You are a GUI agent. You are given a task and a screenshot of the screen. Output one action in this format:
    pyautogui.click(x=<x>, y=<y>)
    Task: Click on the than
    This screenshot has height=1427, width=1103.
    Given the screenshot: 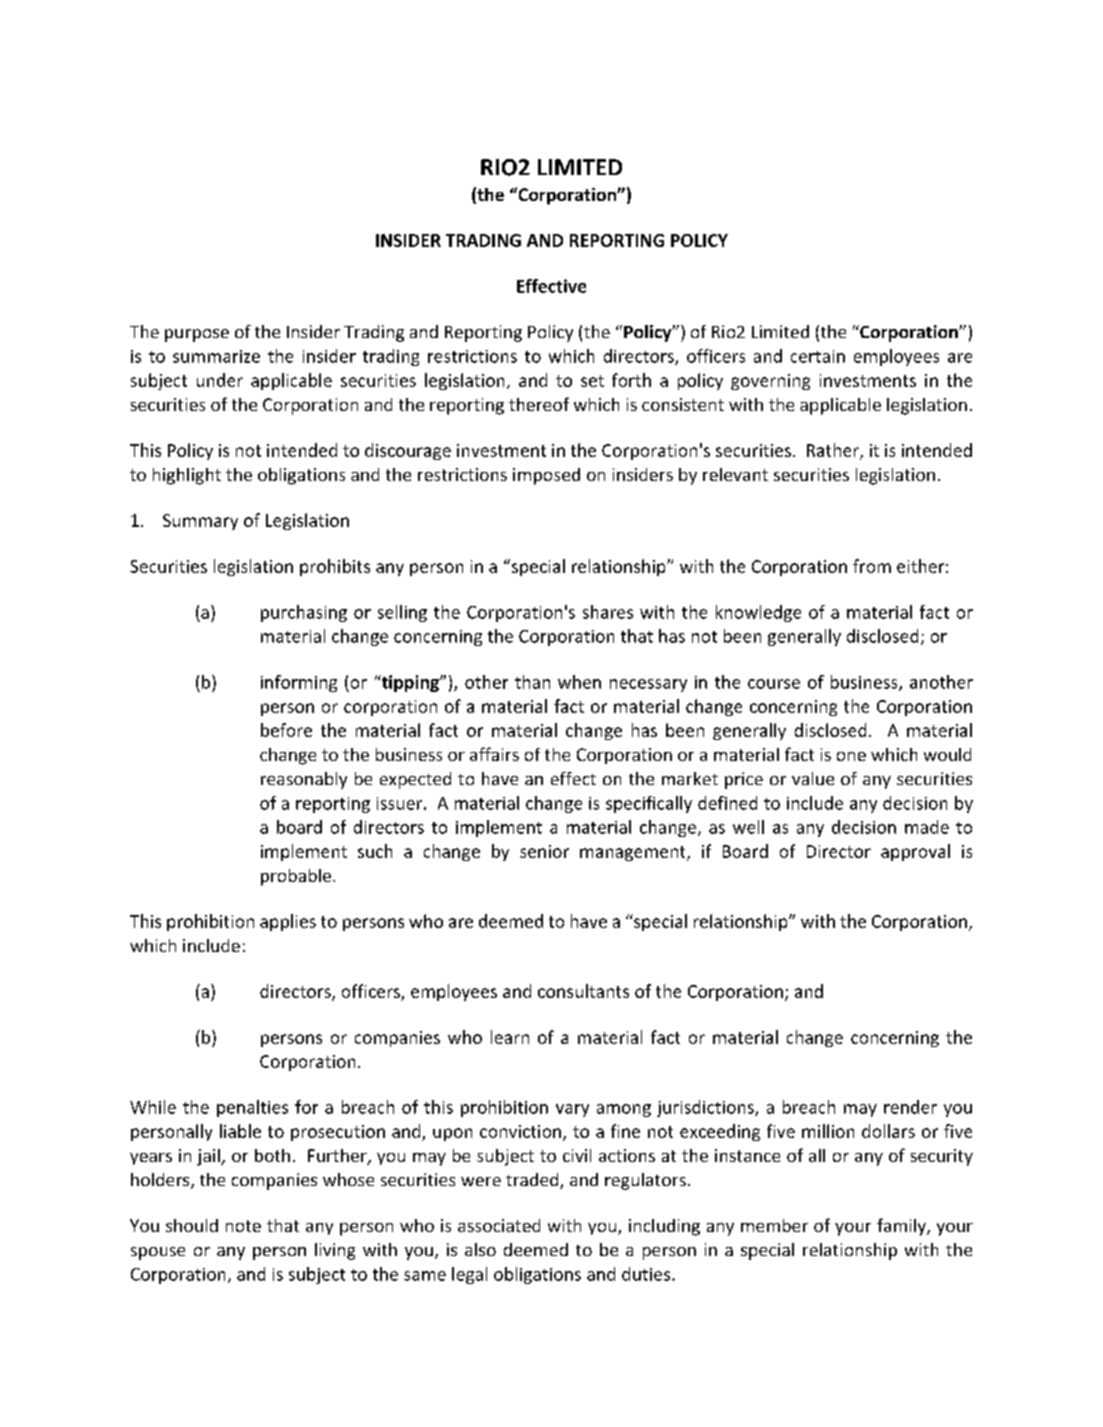 What is the action you would take?
    pyautogui.click(x=532, y=682)
